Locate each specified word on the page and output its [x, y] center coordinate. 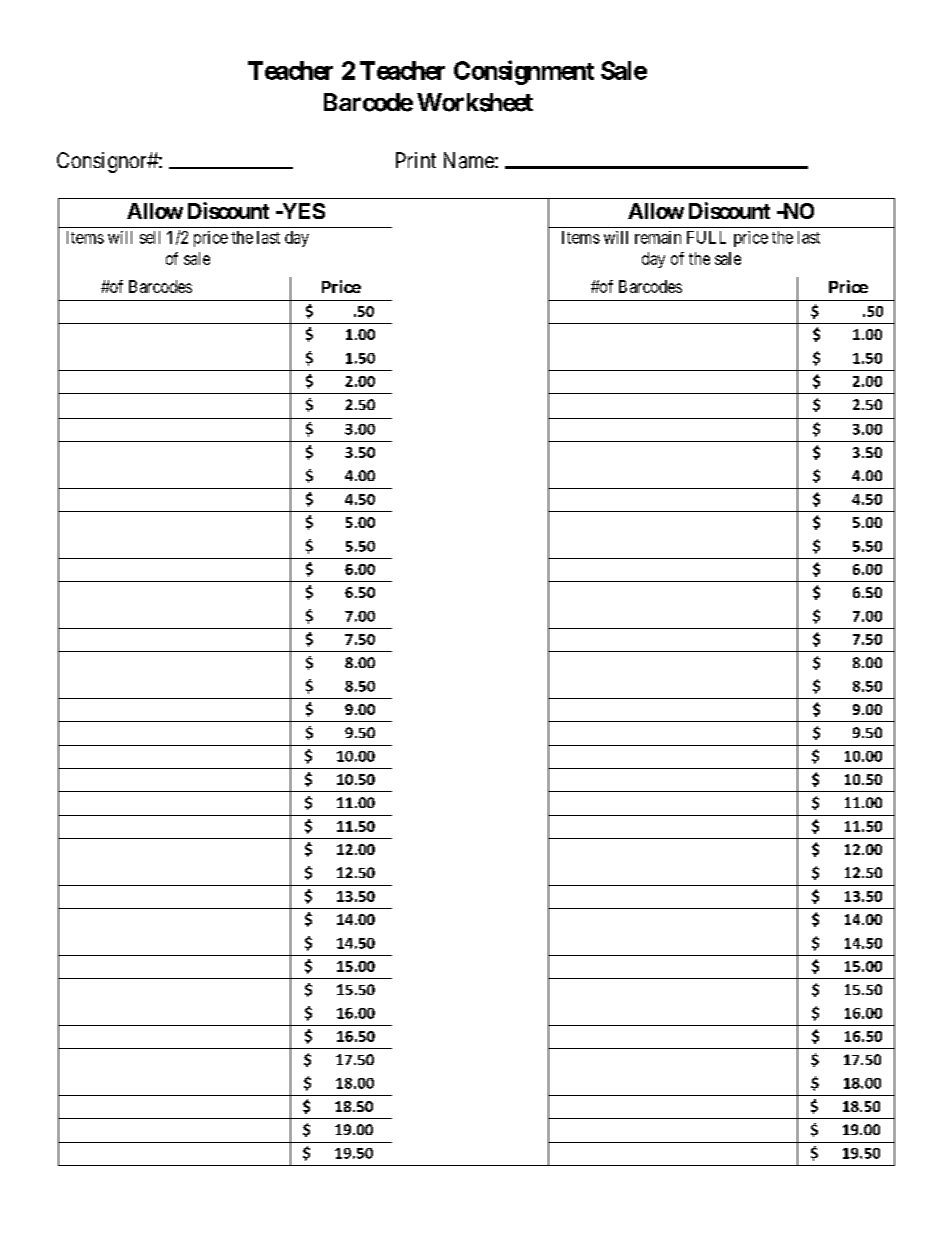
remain [658, 237]
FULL [706, 237]
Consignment [524, 72]
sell [150, 237]
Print [416, 160]
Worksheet [475, 102]
